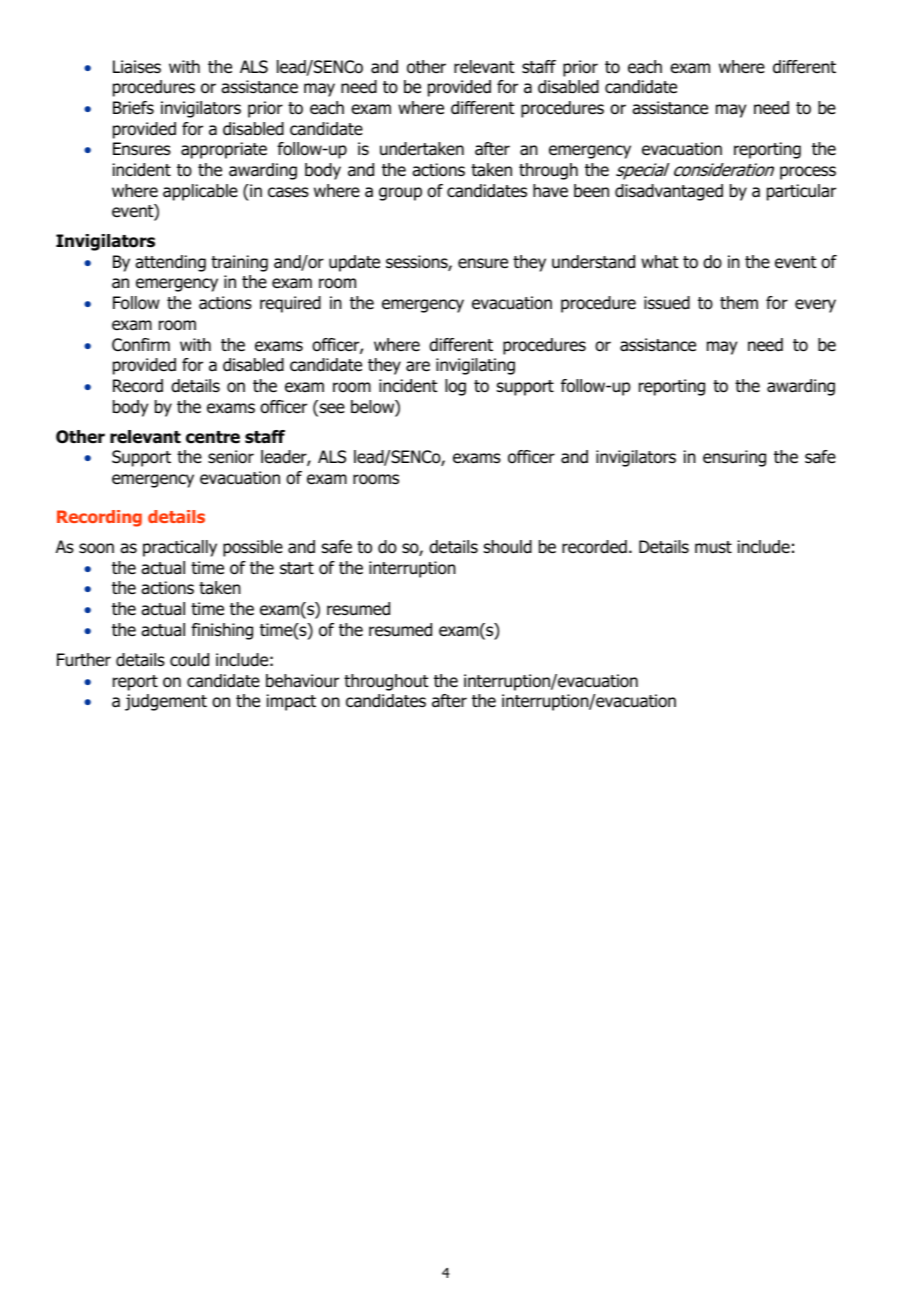 The image size is (924, 1308). Describe the element at coordinates (808, 173) in the document. I see `process` at that location.
